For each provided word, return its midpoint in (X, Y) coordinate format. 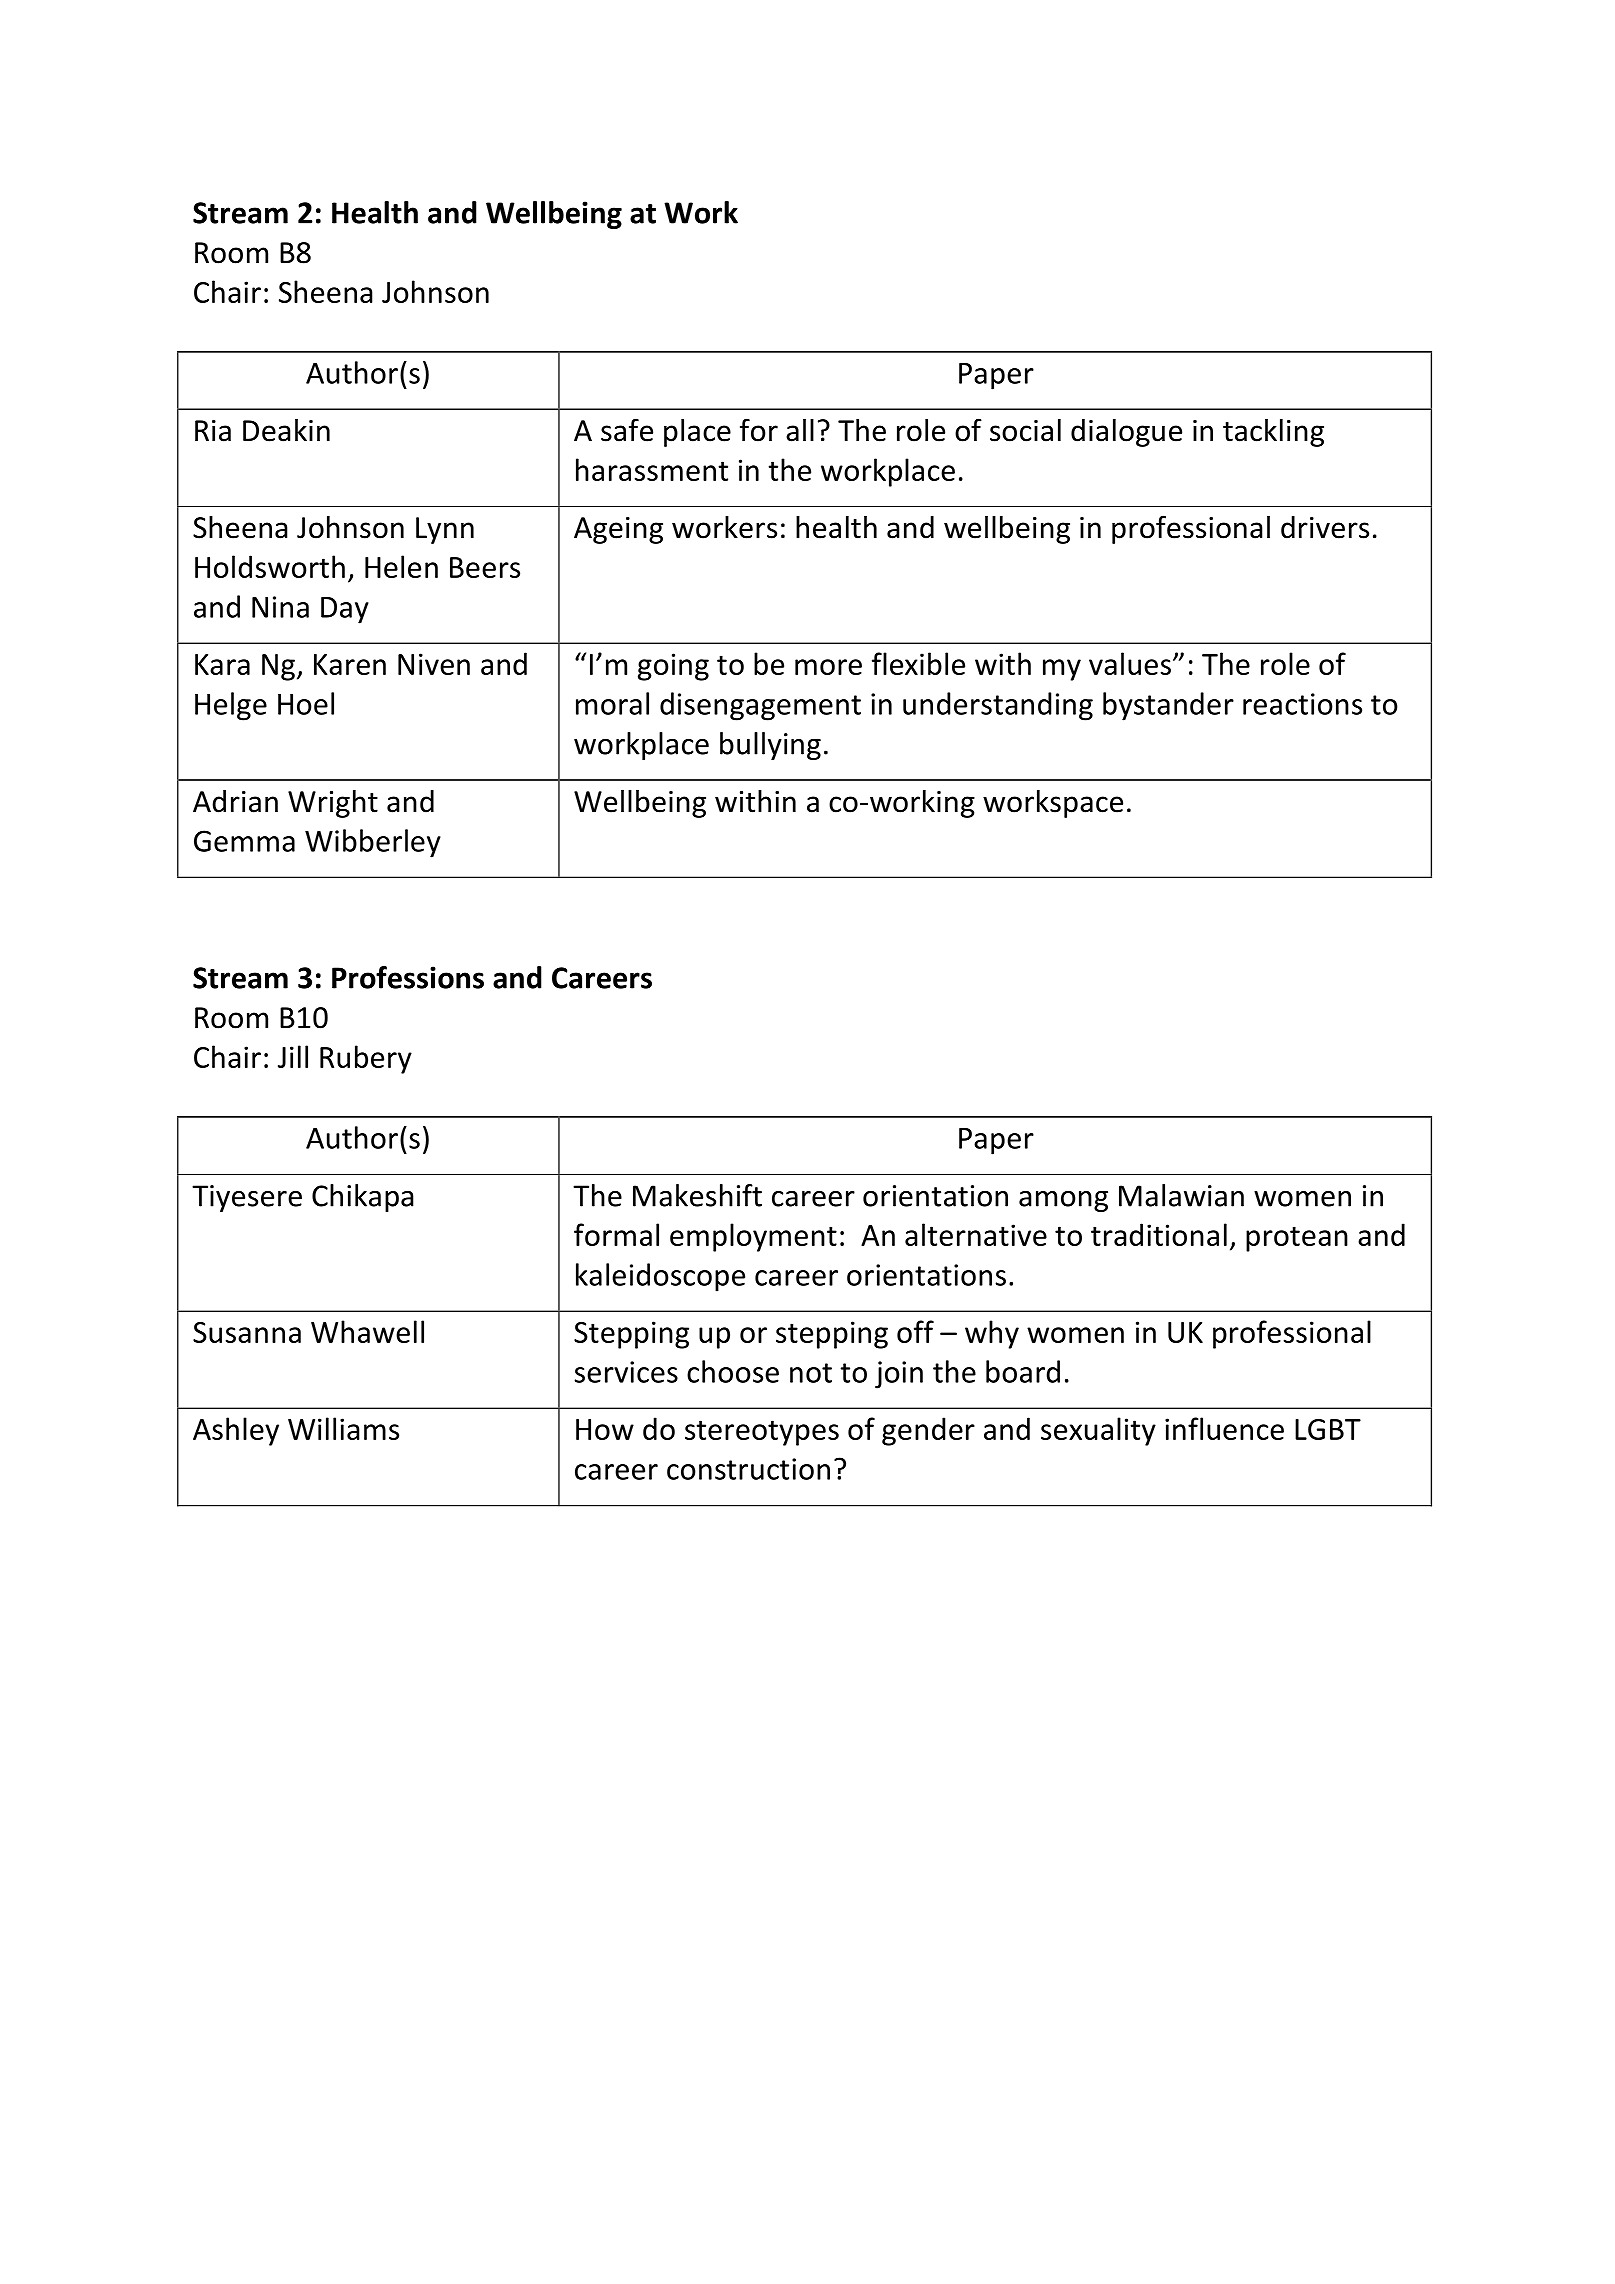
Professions (408, 977)
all (800, 430)
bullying (770, 746)
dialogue (1126, 433)
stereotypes (762, 1433)
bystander (1168, 706)
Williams (343, 1428)
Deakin (286, 430)
